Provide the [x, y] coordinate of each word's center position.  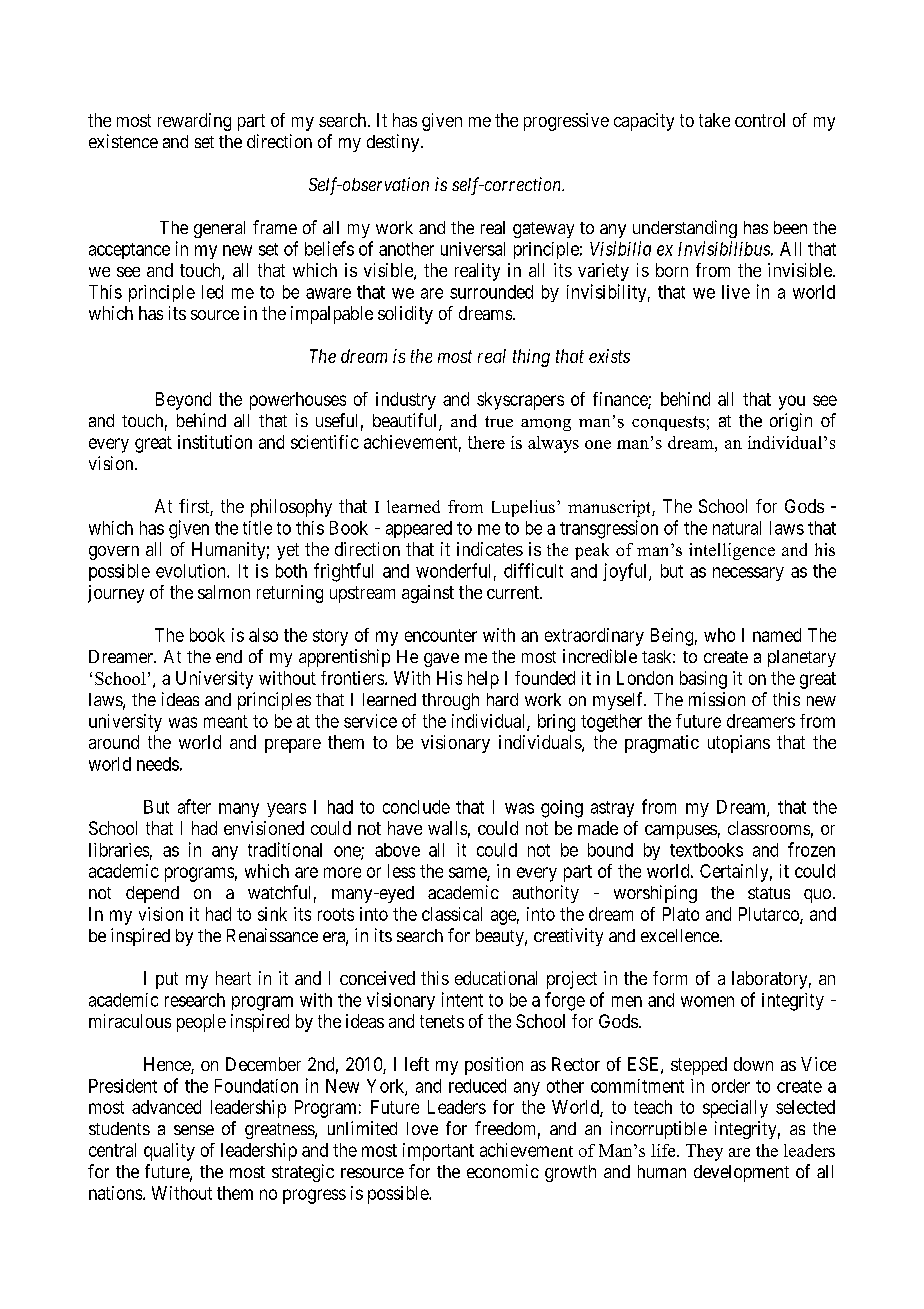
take [714, 120]
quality [169, 1152]
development [741, 1173]
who [719, 635]
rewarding [194, 122]
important [438, 1152]
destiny [394, 143]
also [263, 635]
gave [441, 660]
